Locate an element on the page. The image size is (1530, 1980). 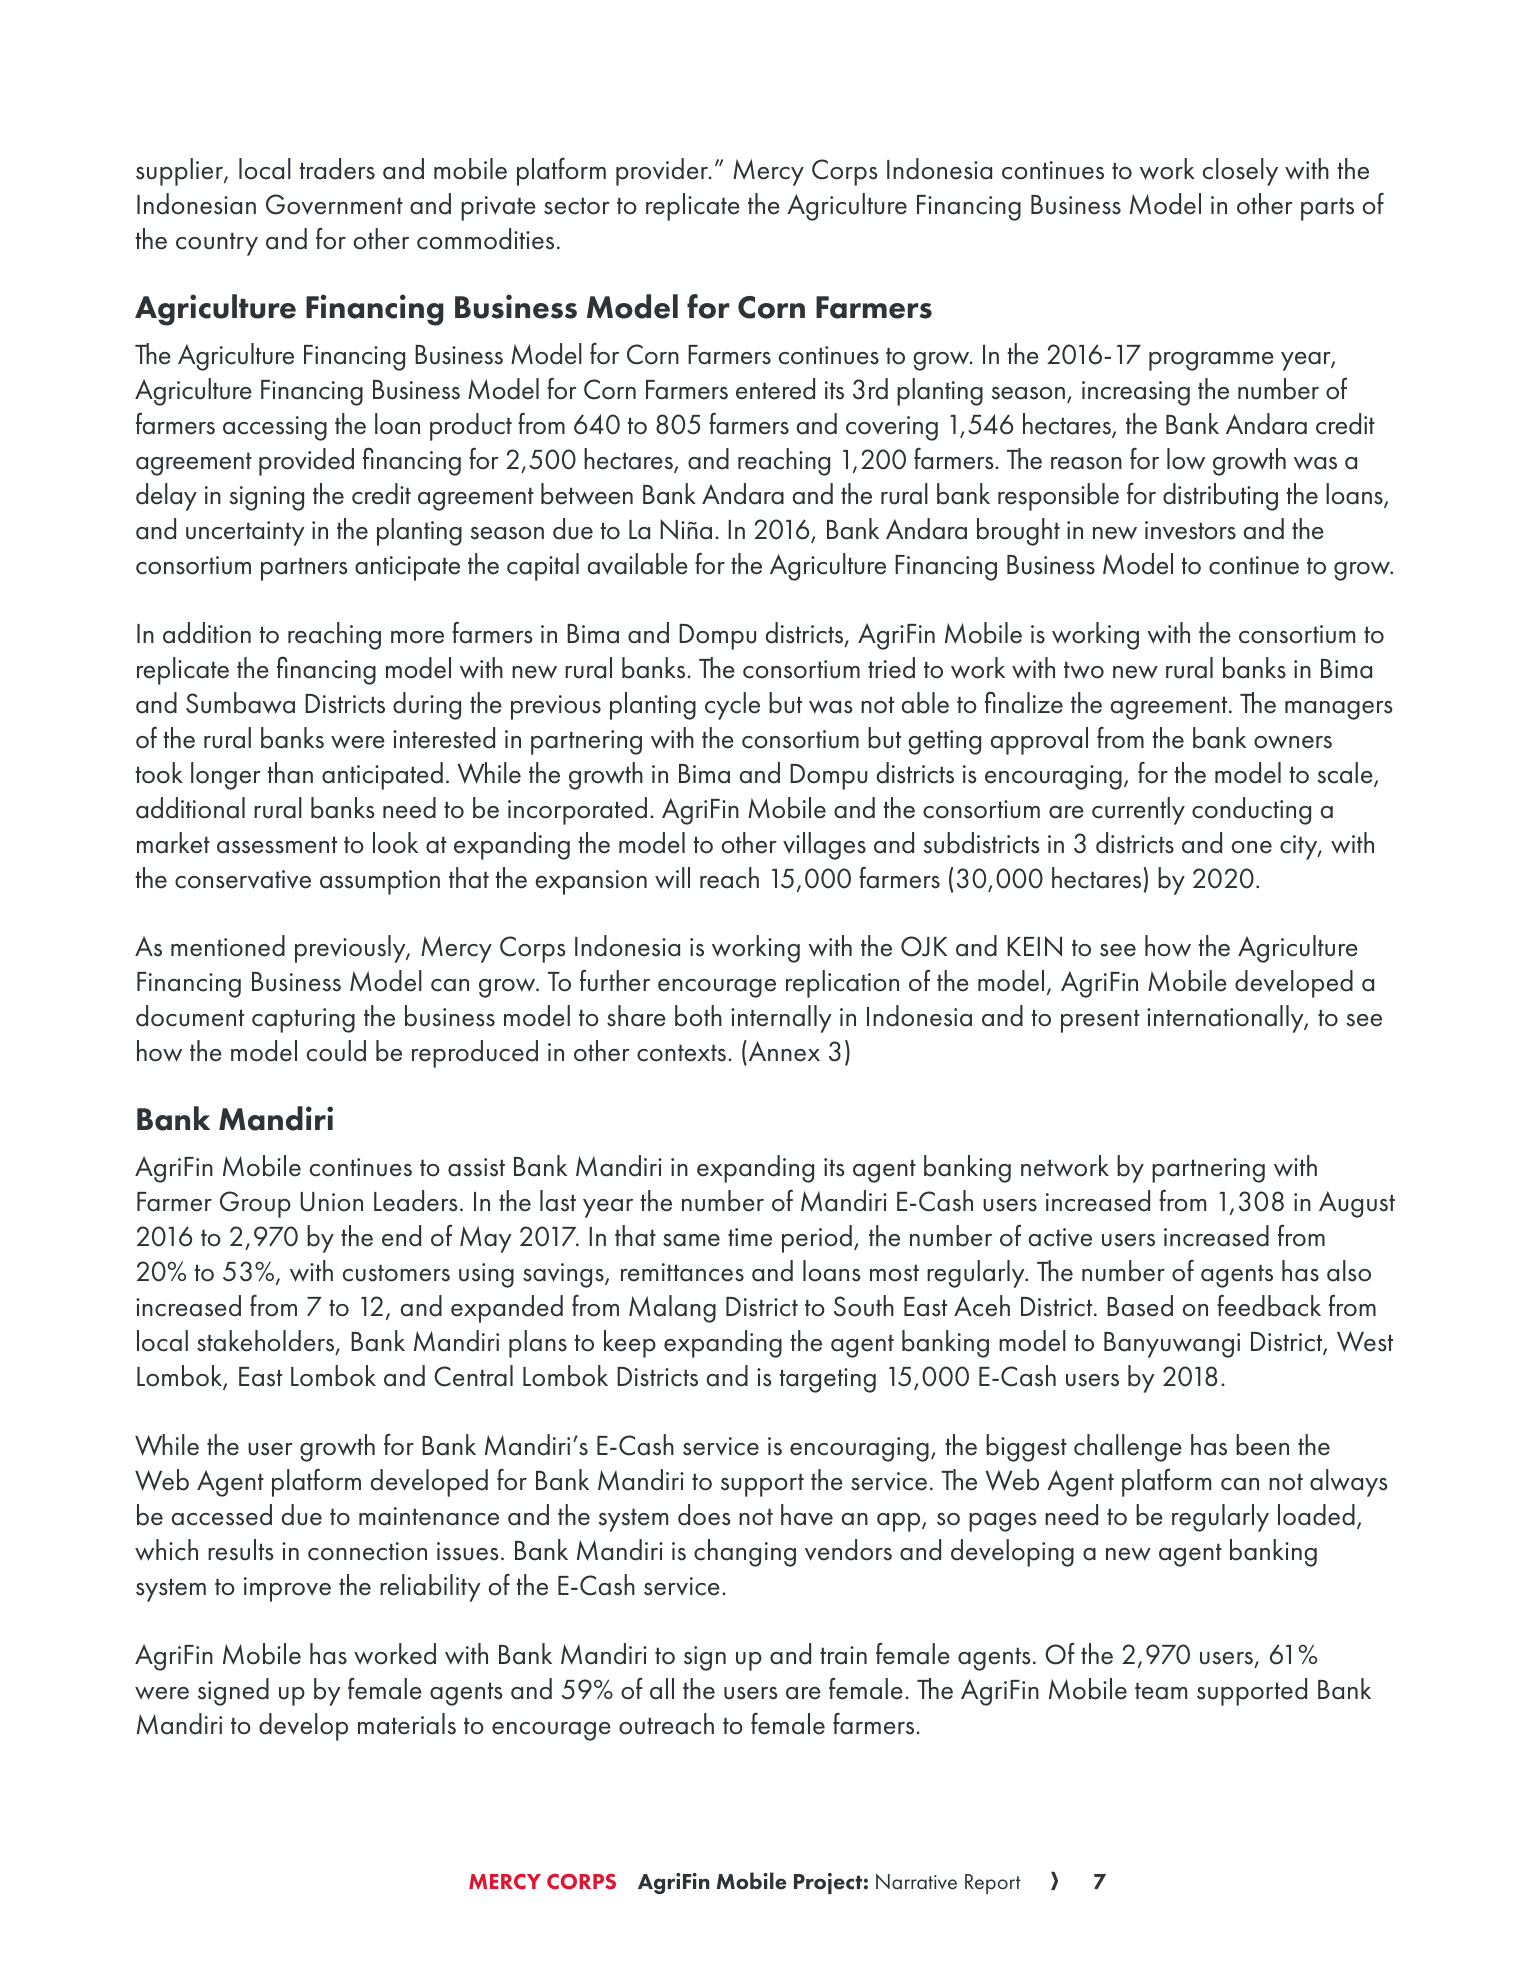
materials is located at coordinates (407, 1724).
